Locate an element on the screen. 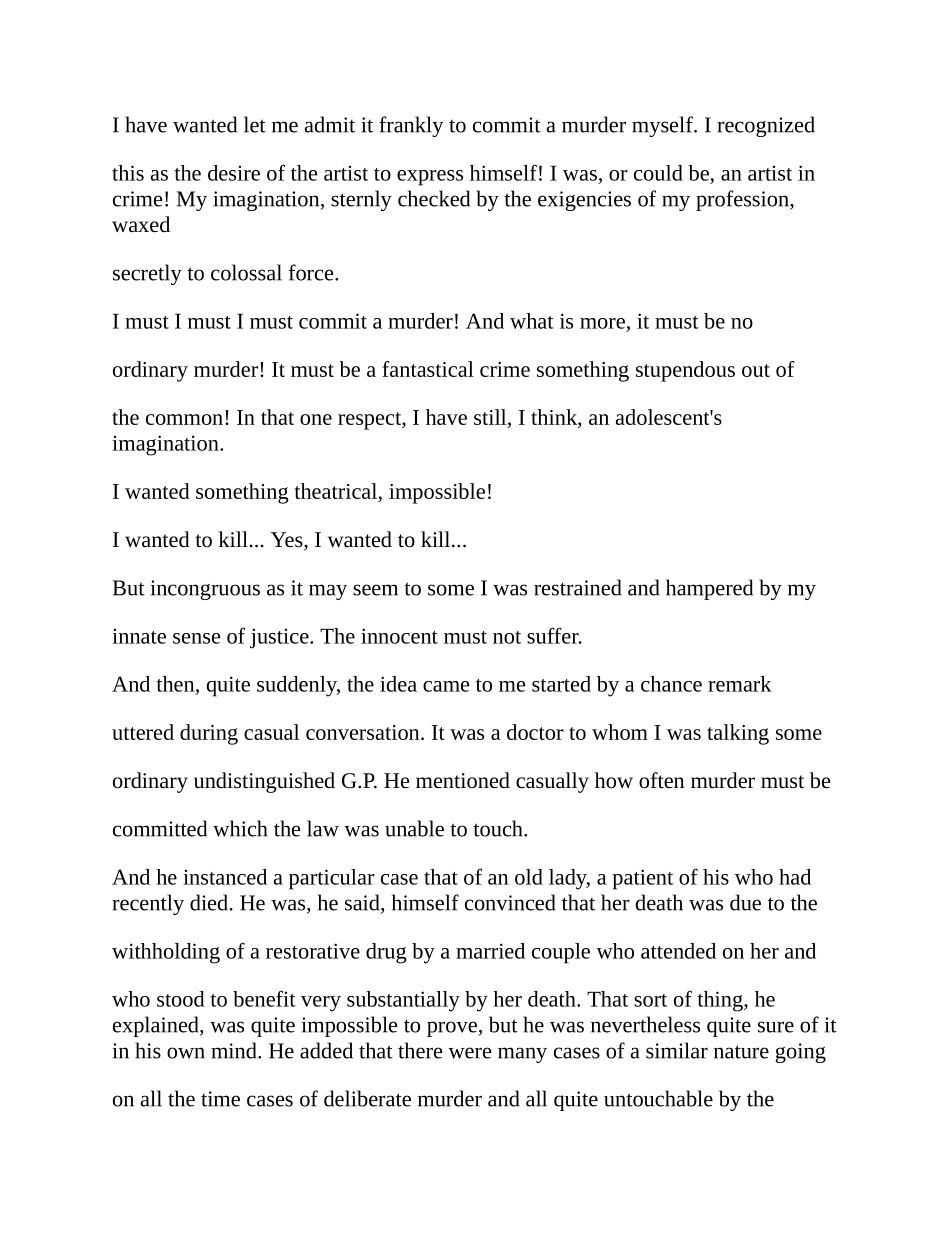  desire is located at coordinates (234, 173).
